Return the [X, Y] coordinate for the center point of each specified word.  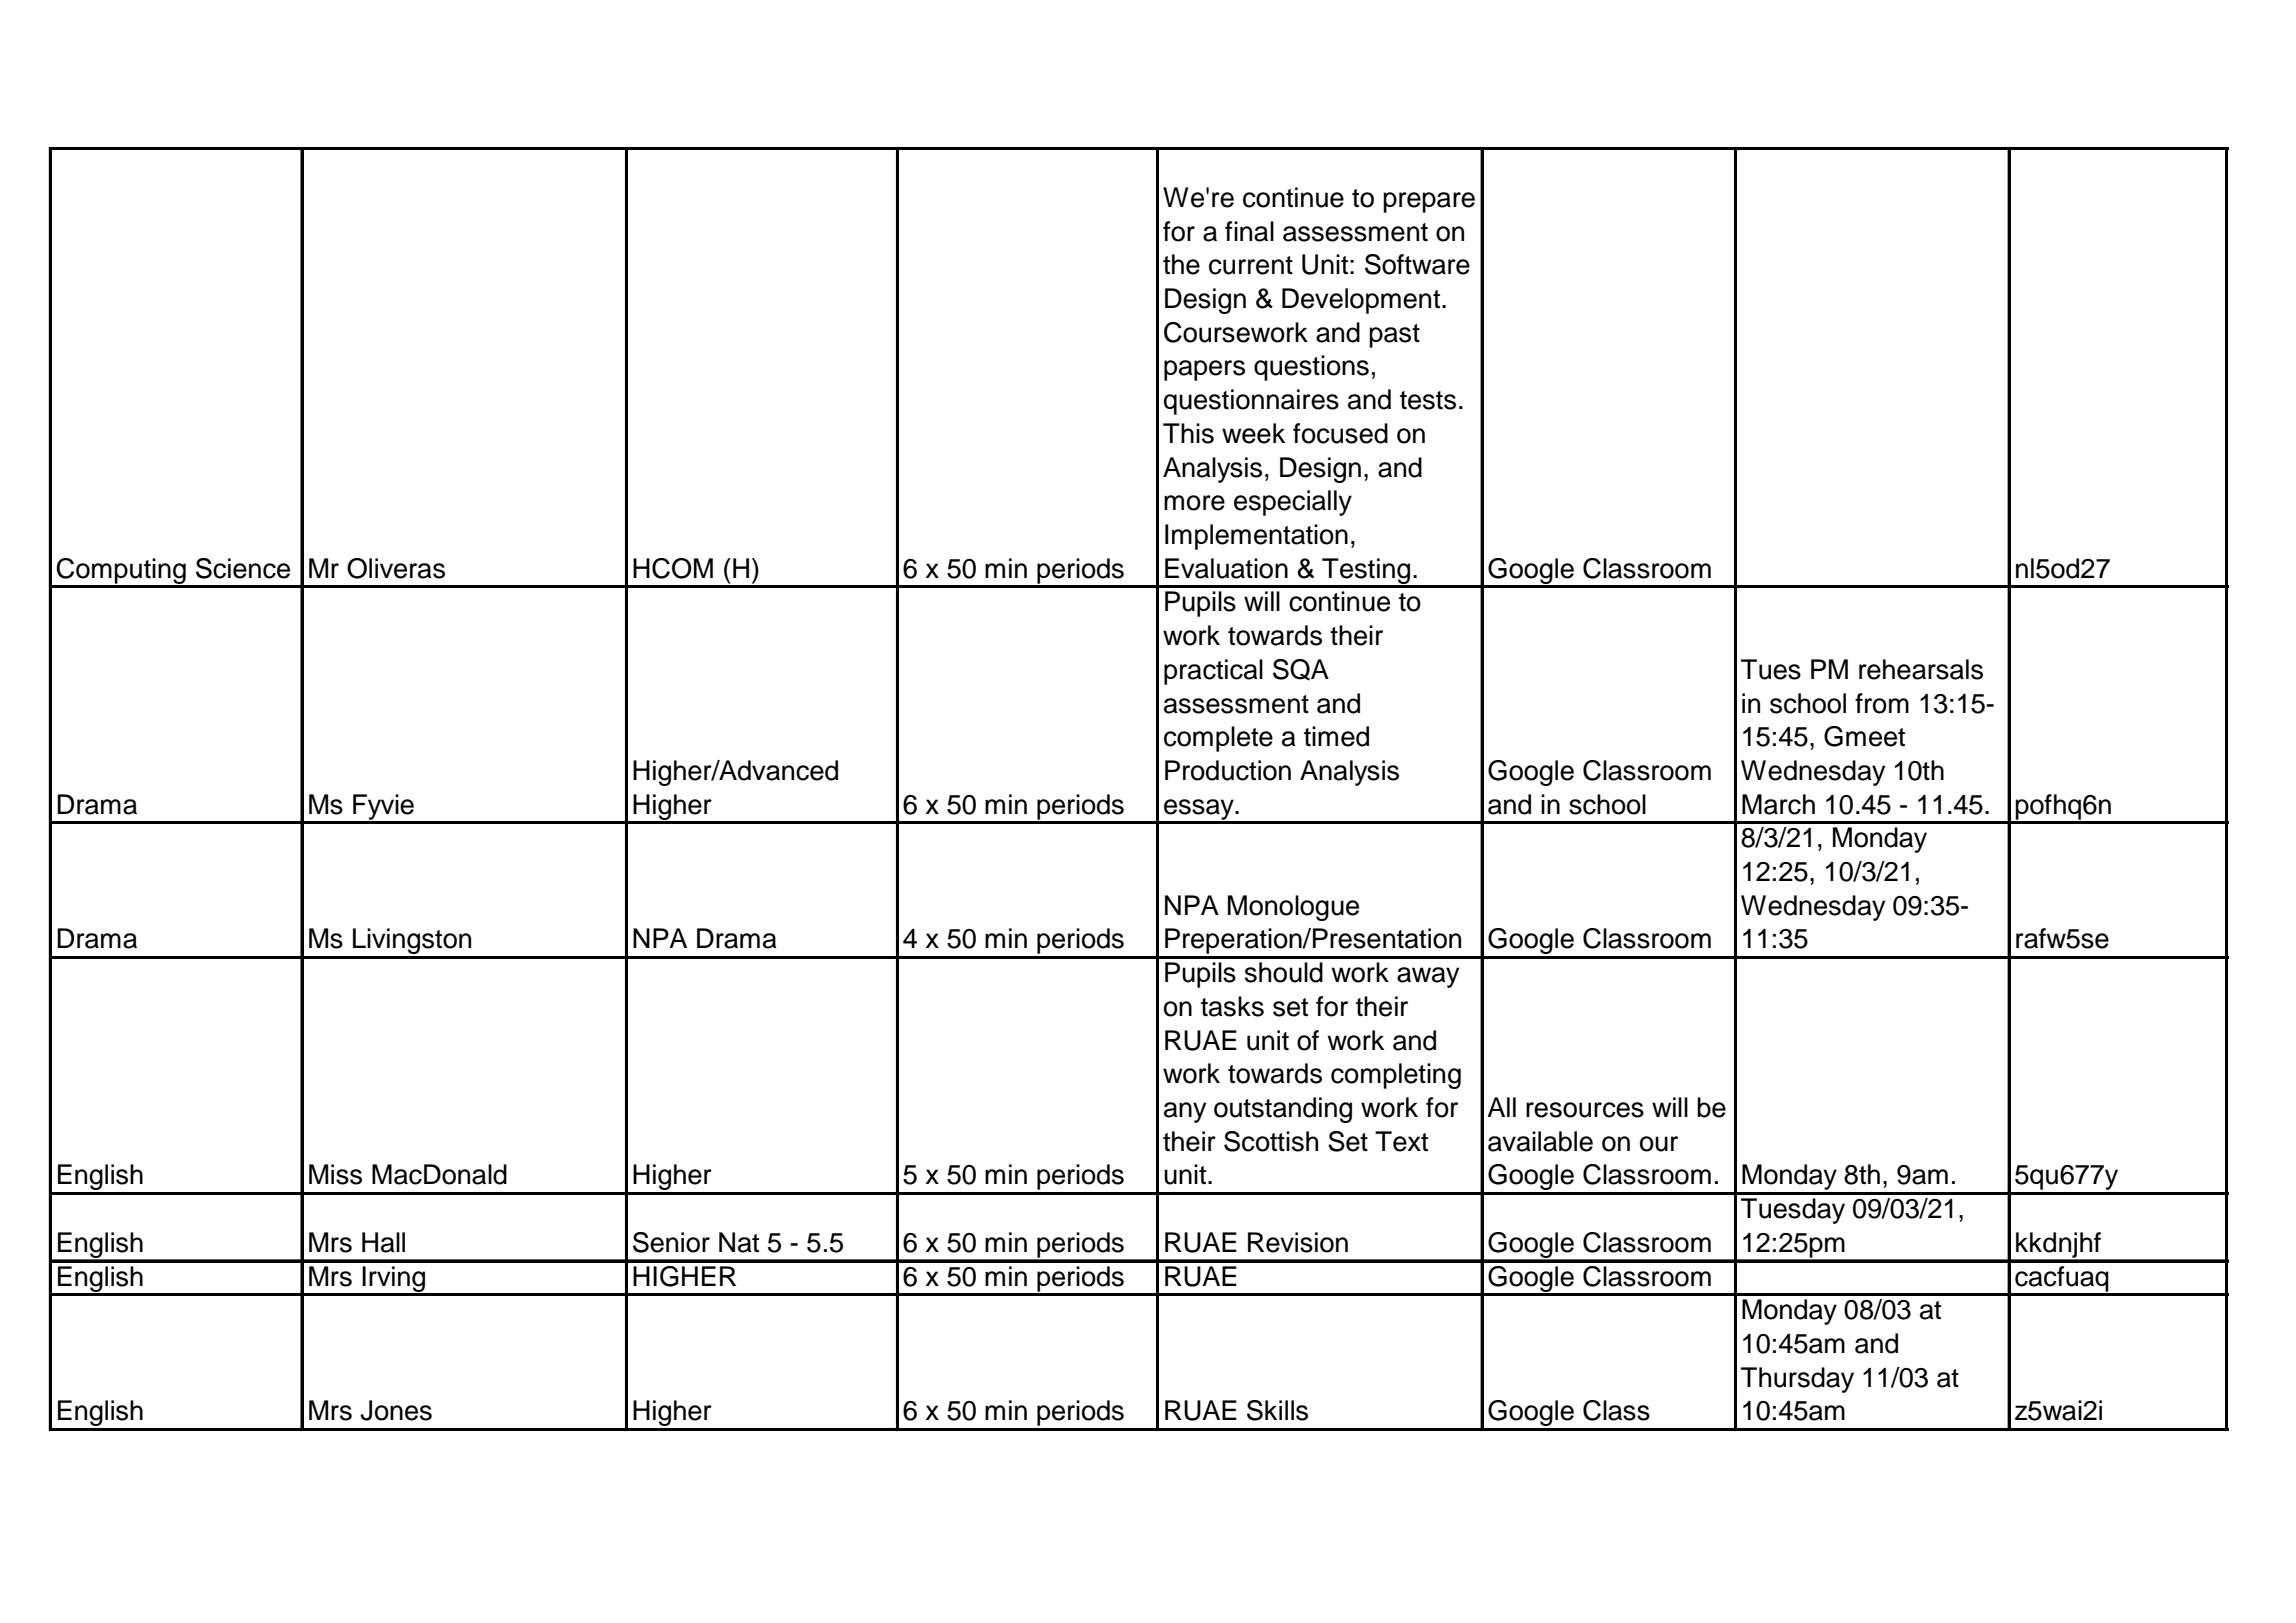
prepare [1429, 202]
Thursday [1797, 1380]
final [1249, 231]
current [1251, 265]
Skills [1277, 1410]
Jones [396, 1410]
